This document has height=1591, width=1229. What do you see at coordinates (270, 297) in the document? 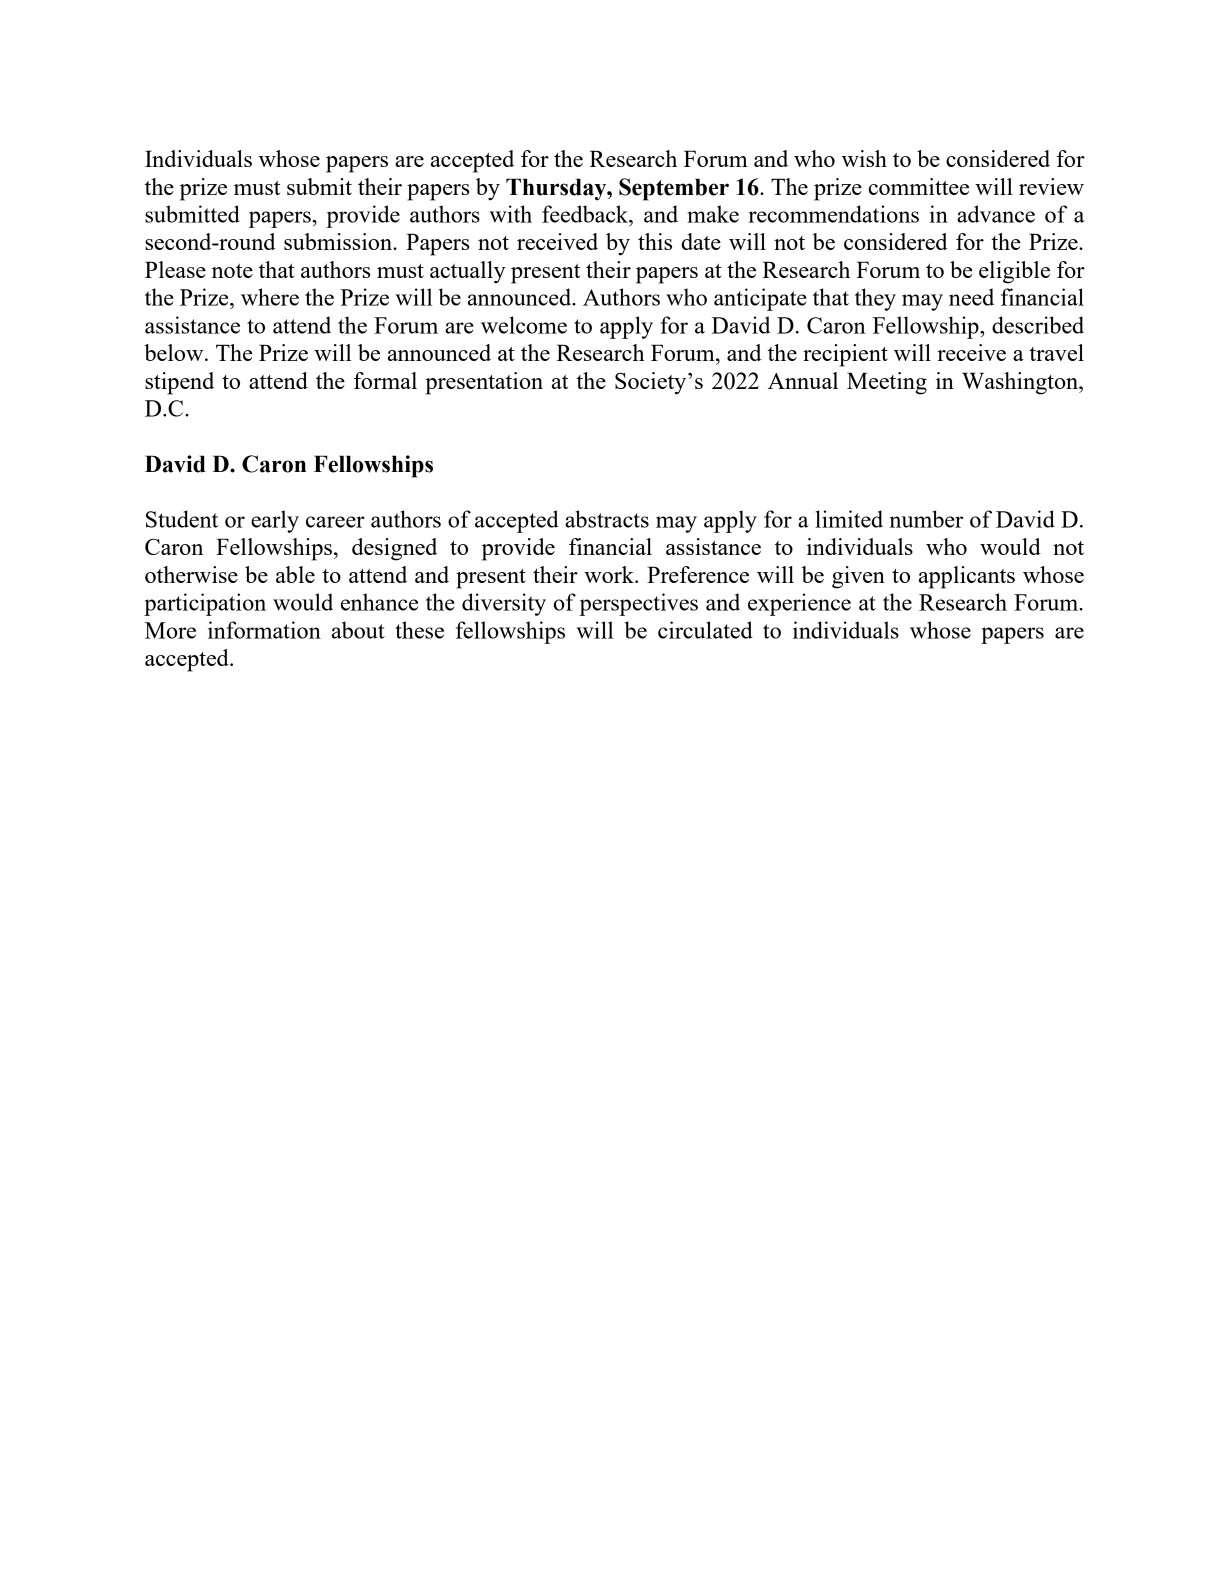
I see `where` at bounding box center [270, 297].
